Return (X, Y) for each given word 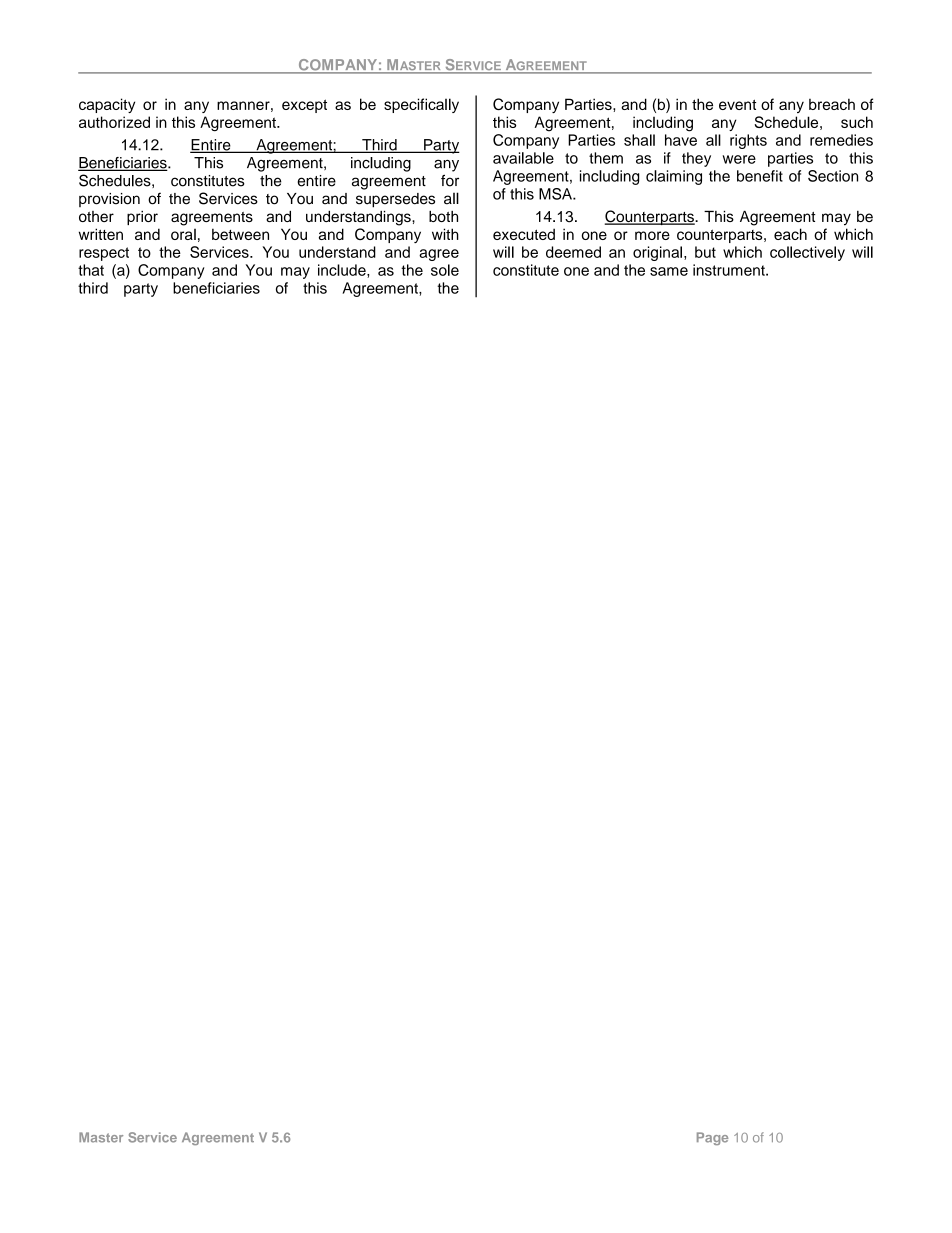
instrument (730, 270)
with (445, 234)
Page (712, 1138)
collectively (807, 253)
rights (748, 141)
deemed (573, 252)
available (523, 158)
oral (183, 234)
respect (104, 254)
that (91, 270)
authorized (114, 122)
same (669, 271)
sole (445, 270)
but (705, 252)
